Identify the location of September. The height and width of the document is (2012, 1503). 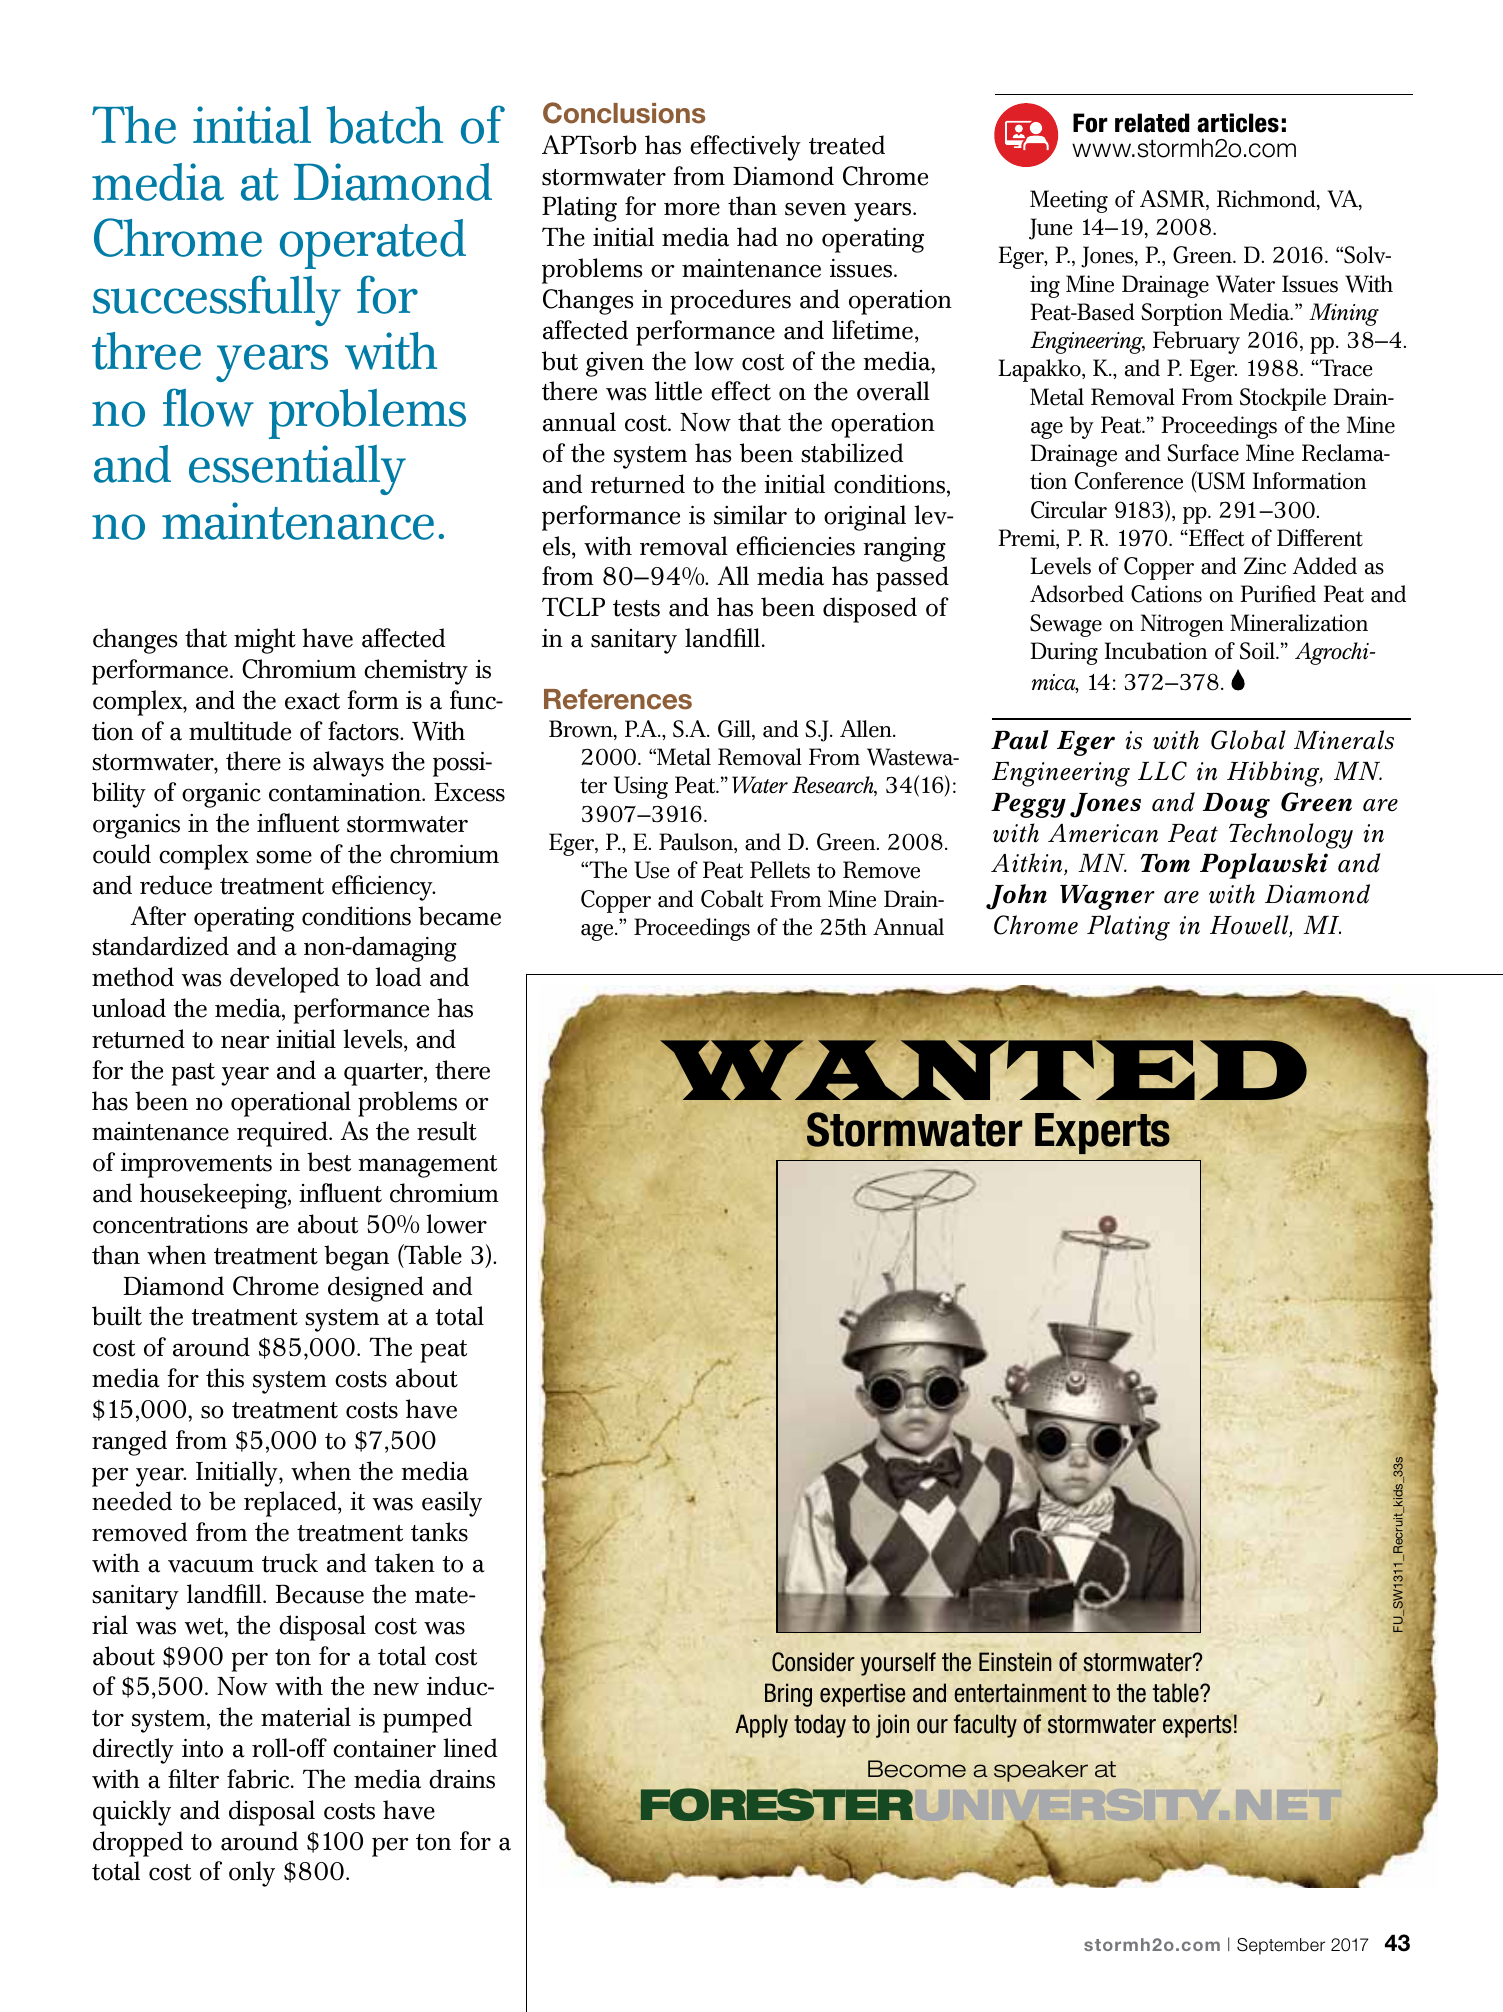
(1281, 1946).
